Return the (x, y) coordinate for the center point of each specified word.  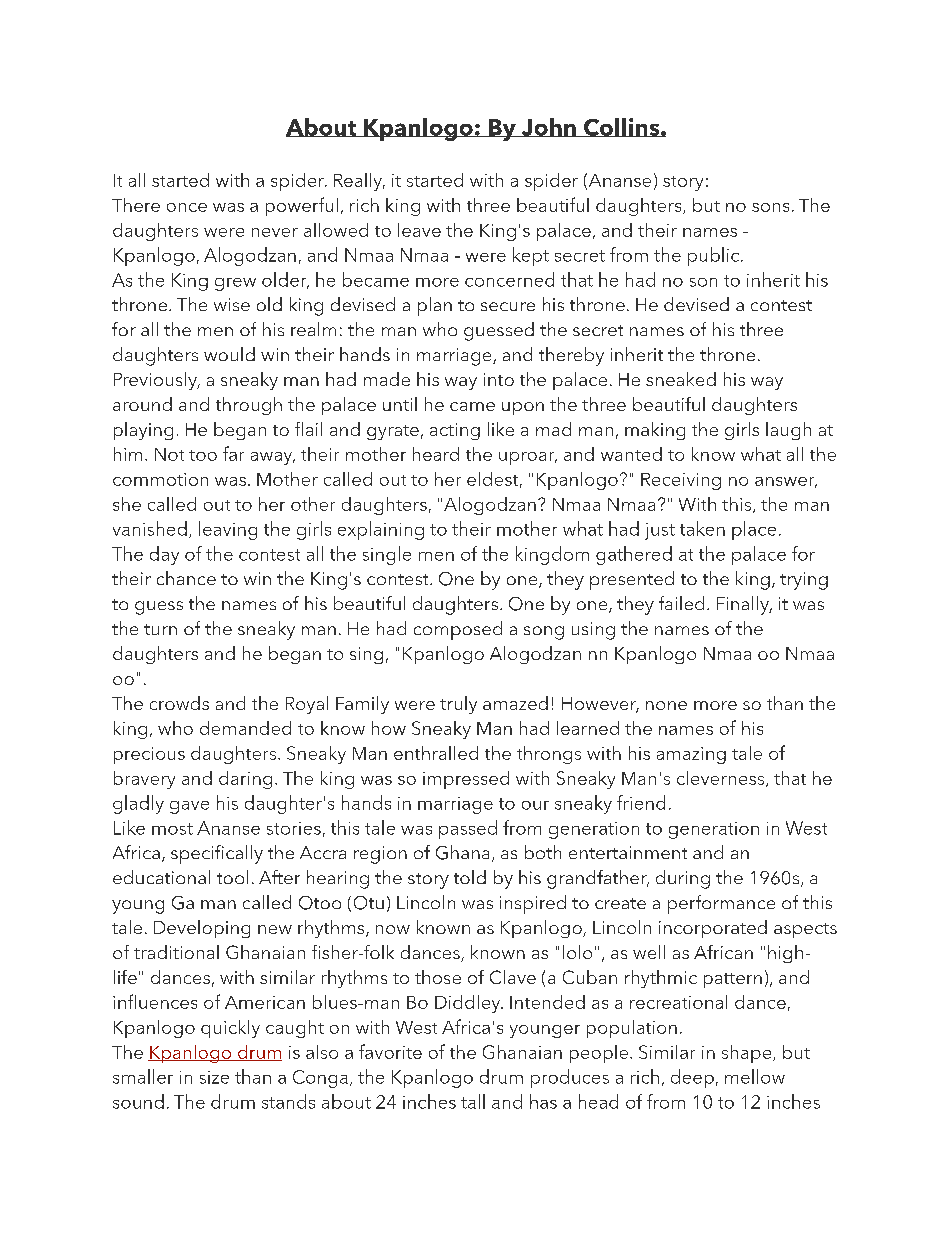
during (683, 879)
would (229, 354)
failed (681, 603)
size (214, 1077)
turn (160, 629)
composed (458, 630)
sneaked (681, 379)
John (548, 127)
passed (468, 829)
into (499, 379)
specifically (217, 854)
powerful (302, 206)
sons (770, 207)
